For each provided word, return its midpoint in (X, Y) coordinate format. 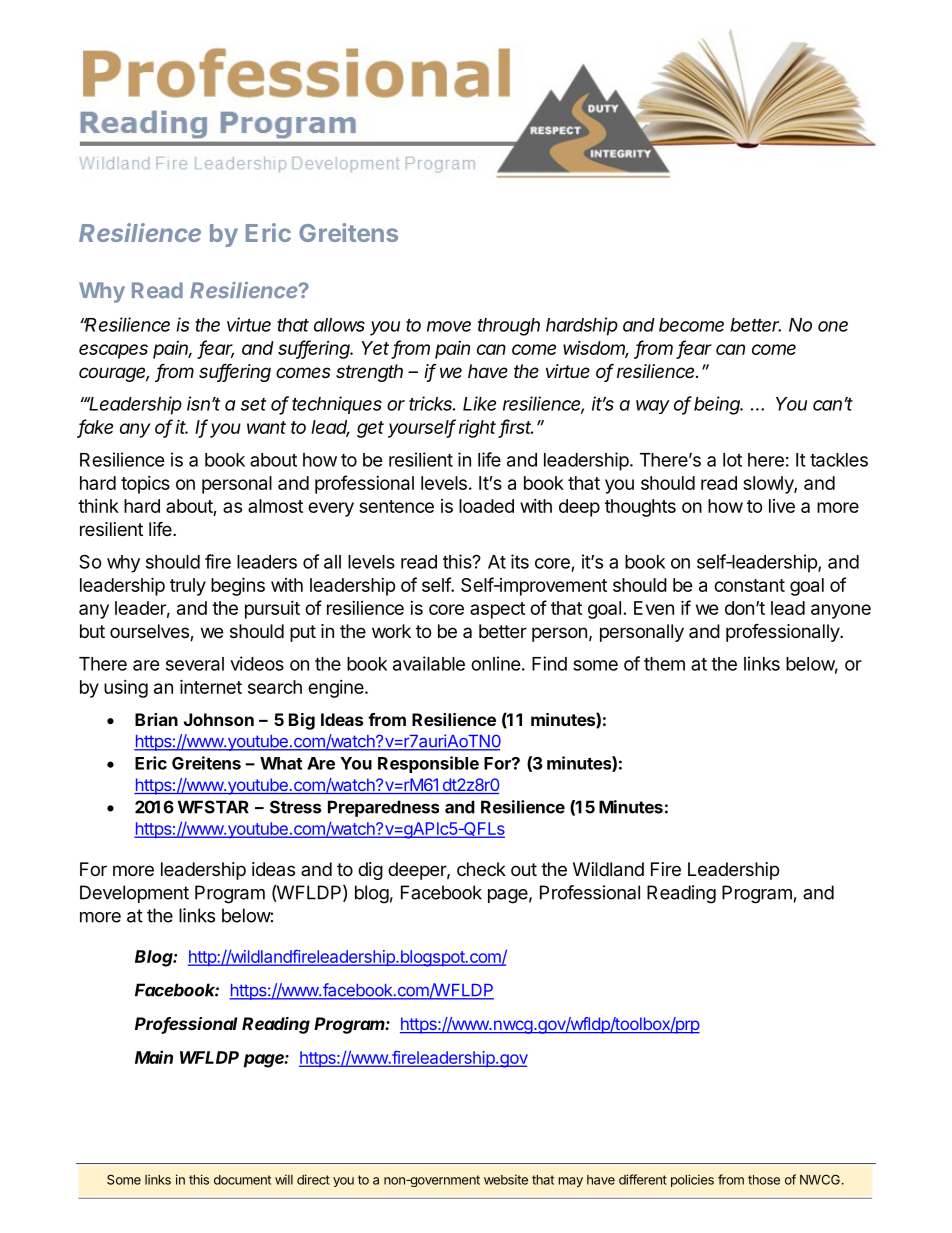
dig (370, 871)
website (506, 1179)
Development (134, 894)
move (449, 326)
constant (749, 585)
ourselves (150, 632)
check (481, 869)
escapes (113, 351)
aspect (497, 610)
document (242, 1180)
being (718, 405)
